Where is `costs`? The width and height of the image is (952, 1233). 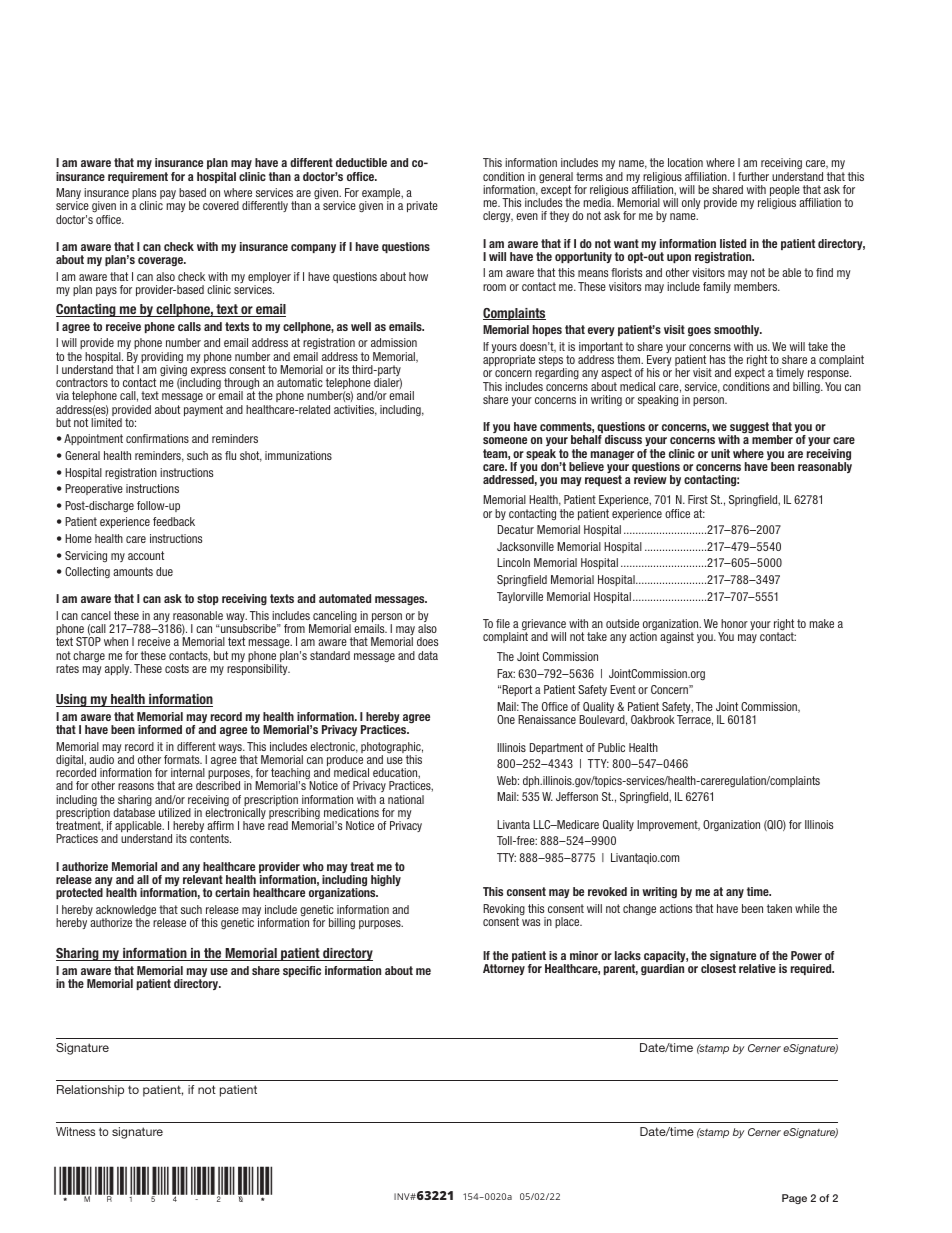
costs is located at coordinates (177, 668).
